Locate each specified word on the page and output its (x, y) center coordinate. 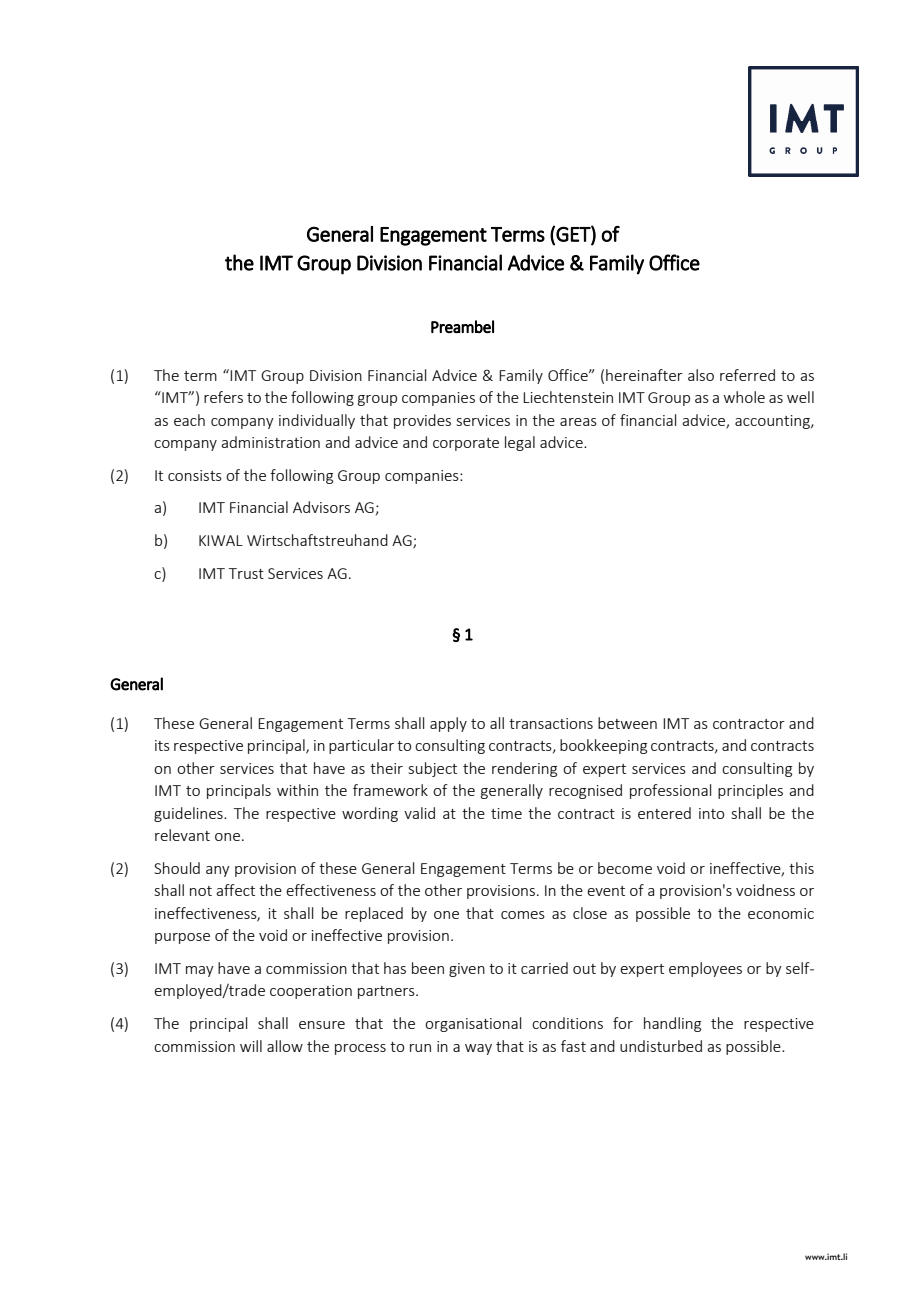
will (251, 1046)
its (162, 745)
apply (448, 724)
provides (422, 421)
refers (223, 397)
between (627, 723)
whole (744, 397)
